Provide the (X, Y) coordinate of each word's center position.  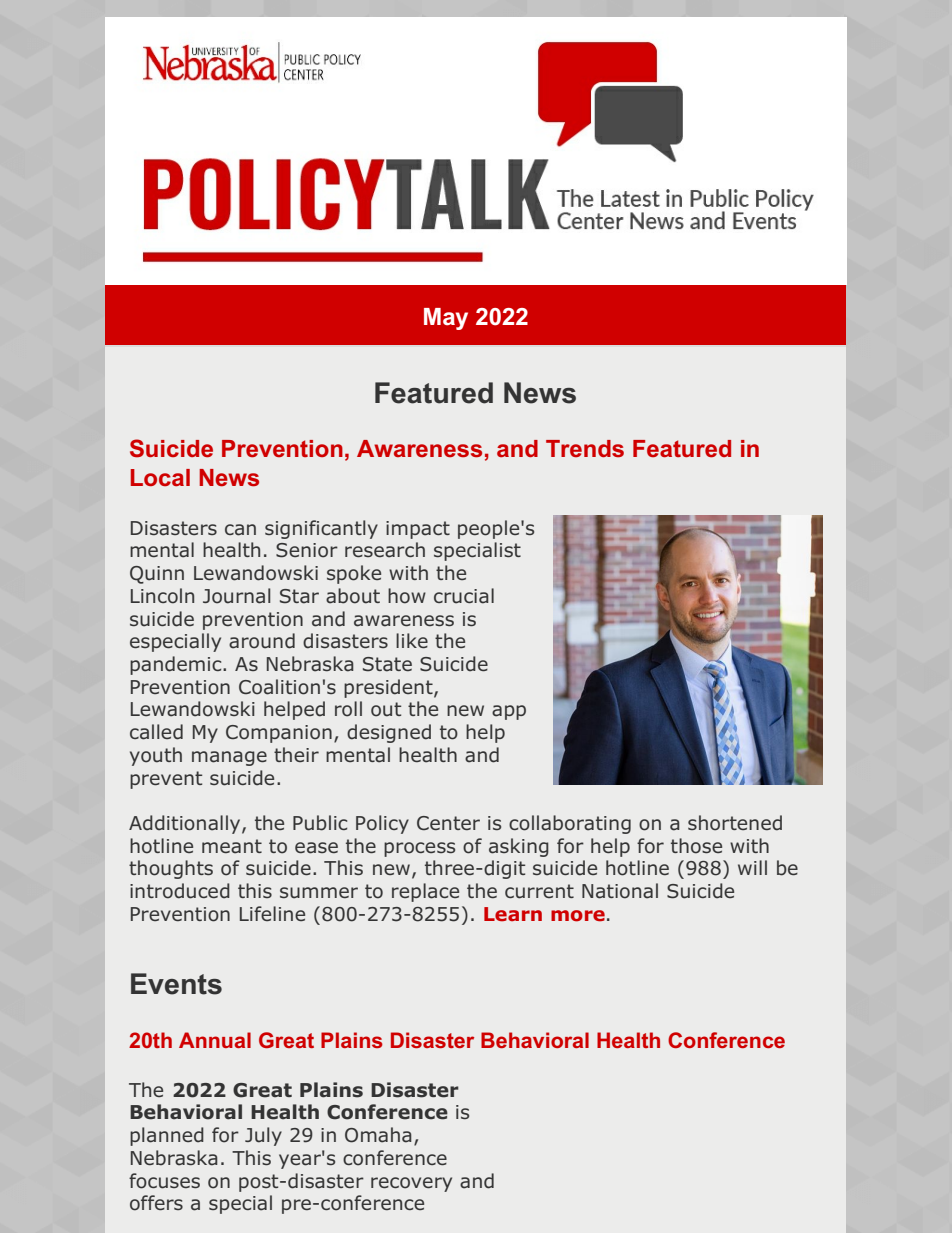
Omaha (378, 1135)
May (446, 319)
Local (160, 477)
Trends (585, 449)
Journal (237, 596)
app (509, 712)
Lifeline (272, 913)
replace (425, 892)
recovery (411, 1184)
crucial (464, 596)
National (620, 891)
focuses (164, 1181)
